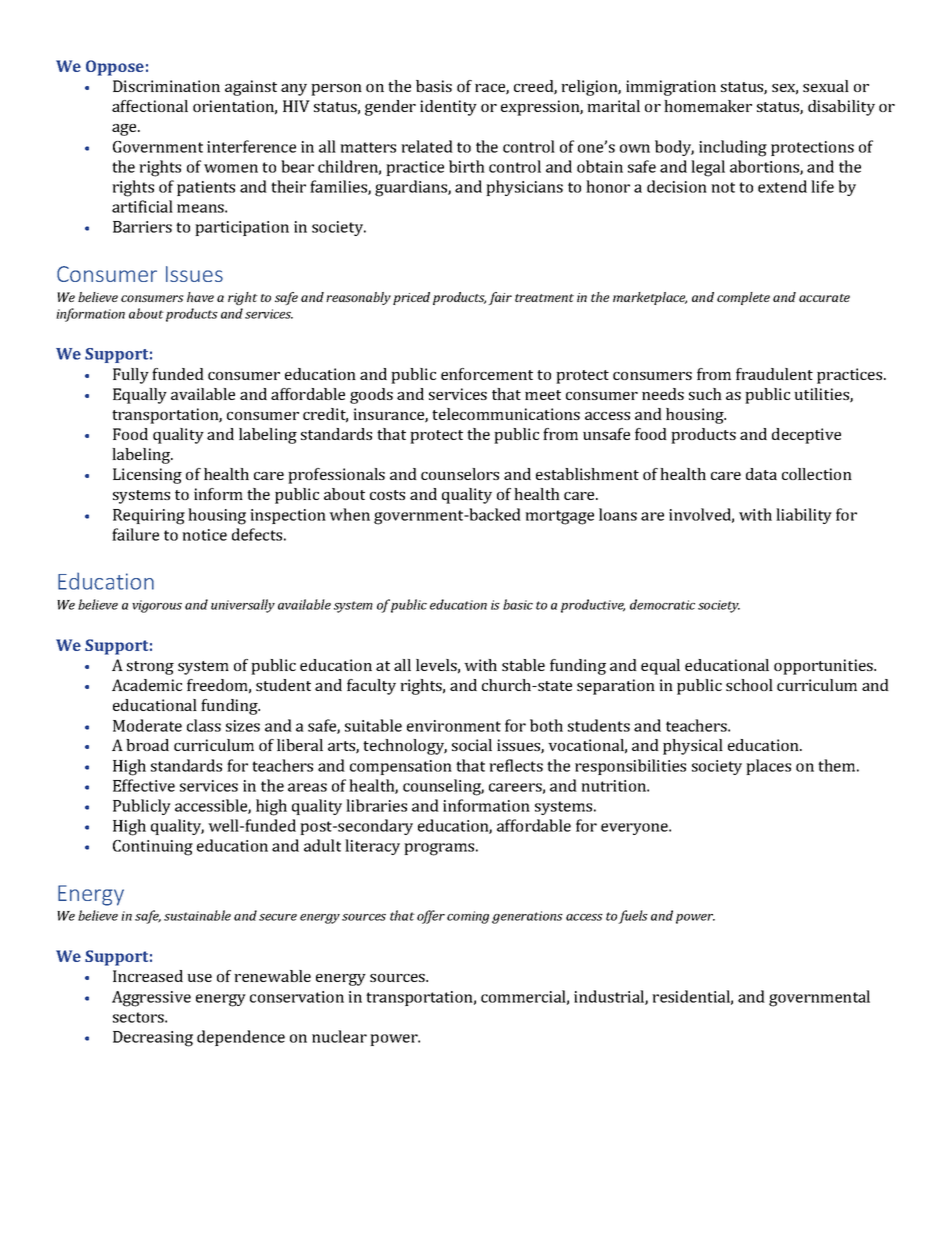 The height and width of the screenshot is (1233, 952). What do you see at coordinates (131, 376) in the screenshot?
I see `Fully` at bounding box center [131, 376].
